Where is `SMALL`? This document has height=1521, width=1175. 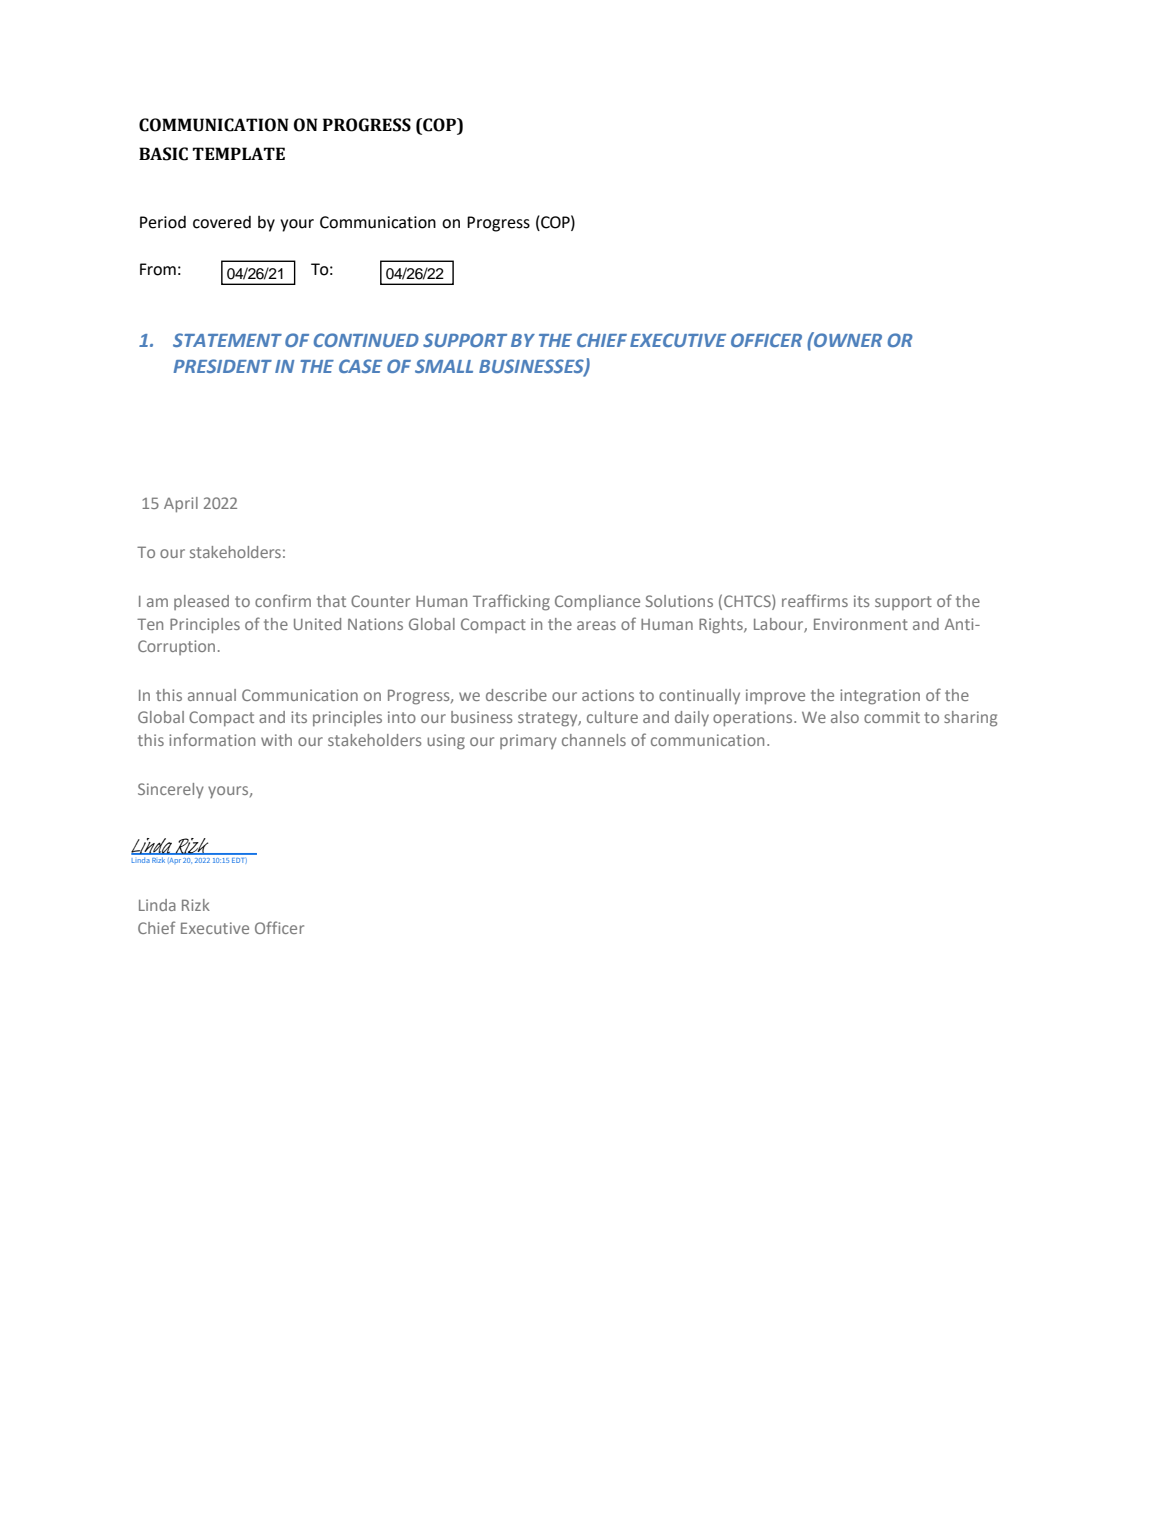 SMALL is located at coordinates (444, 366).
